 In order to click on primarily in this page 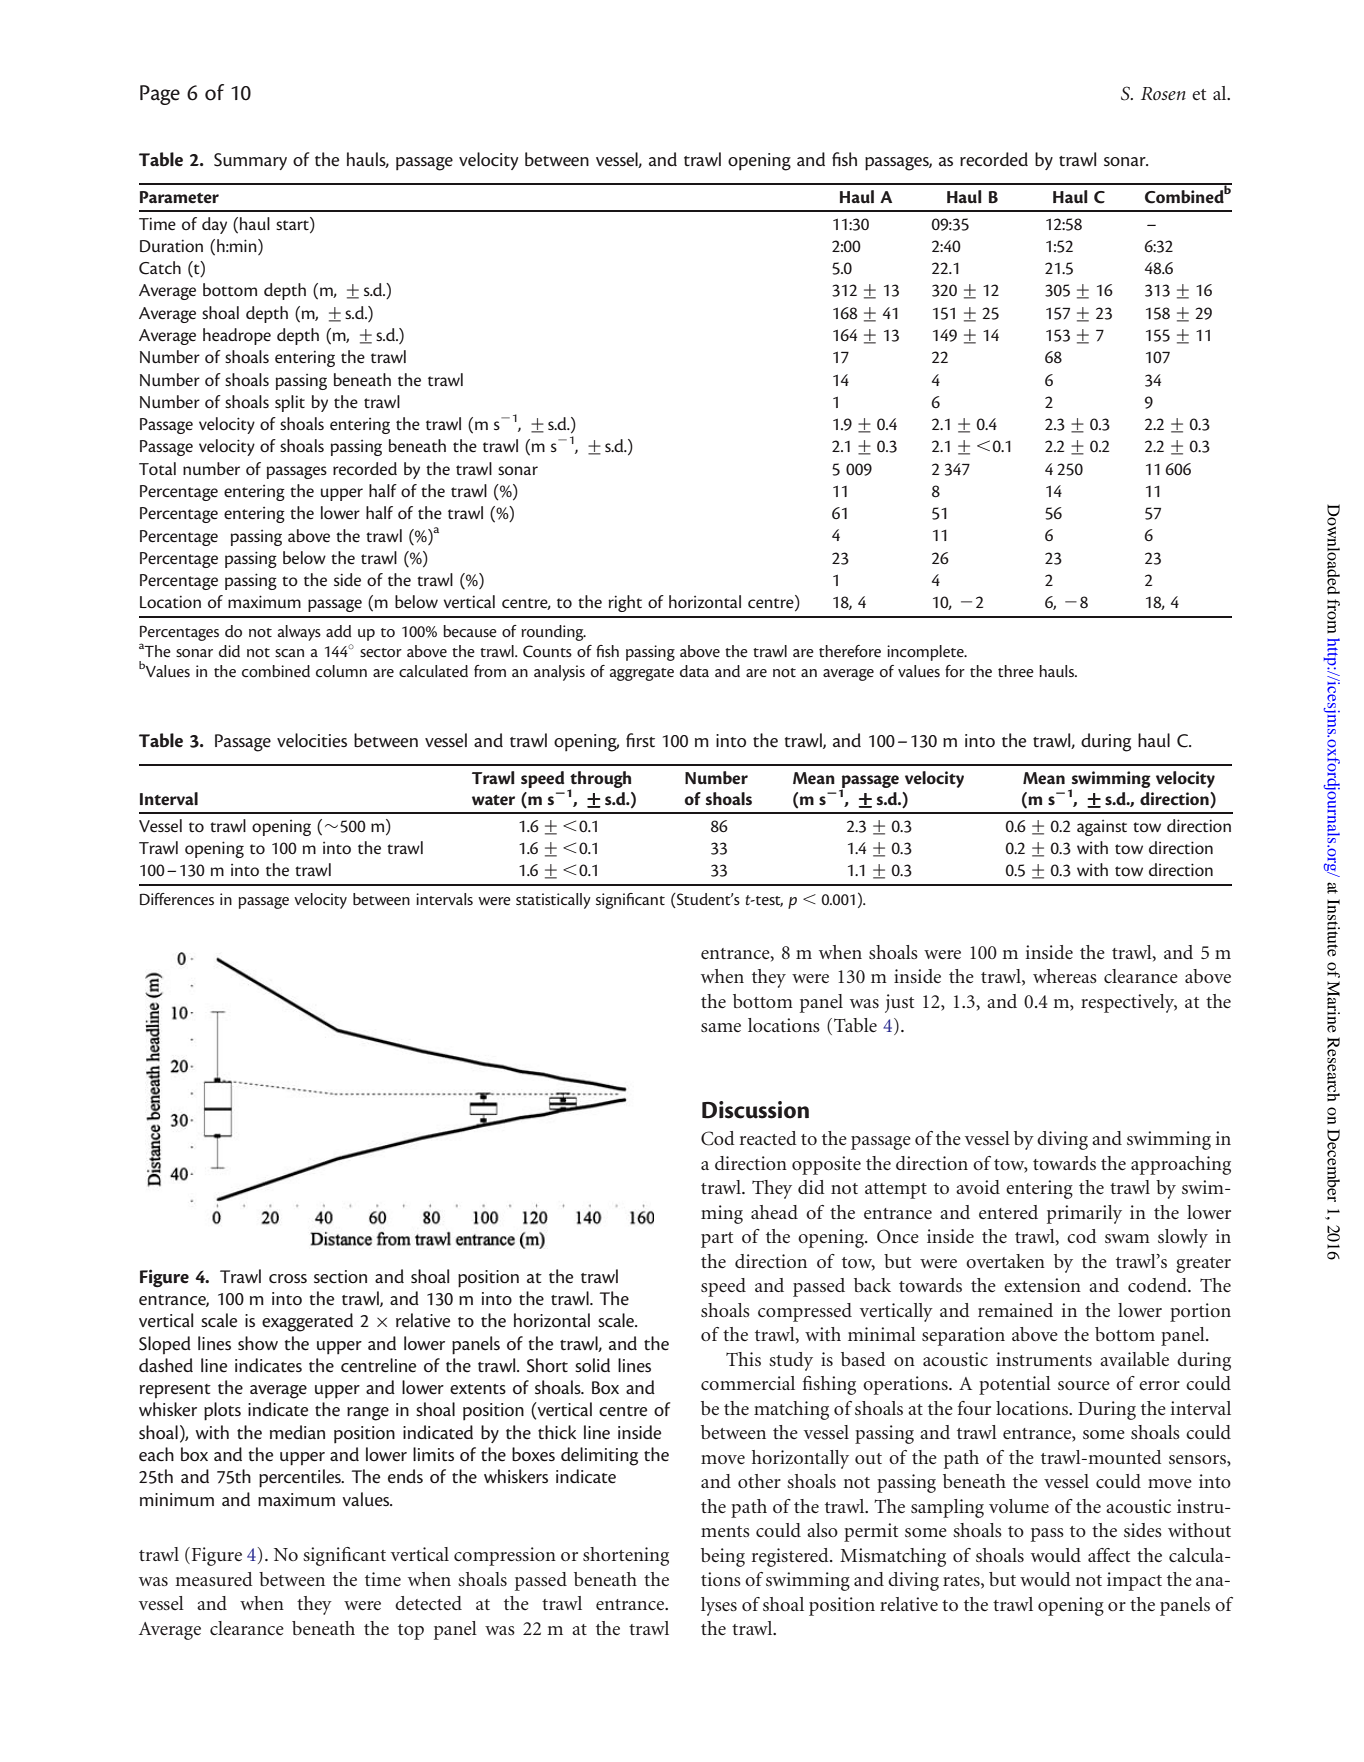, I will do `click(1084, 1214)`.
